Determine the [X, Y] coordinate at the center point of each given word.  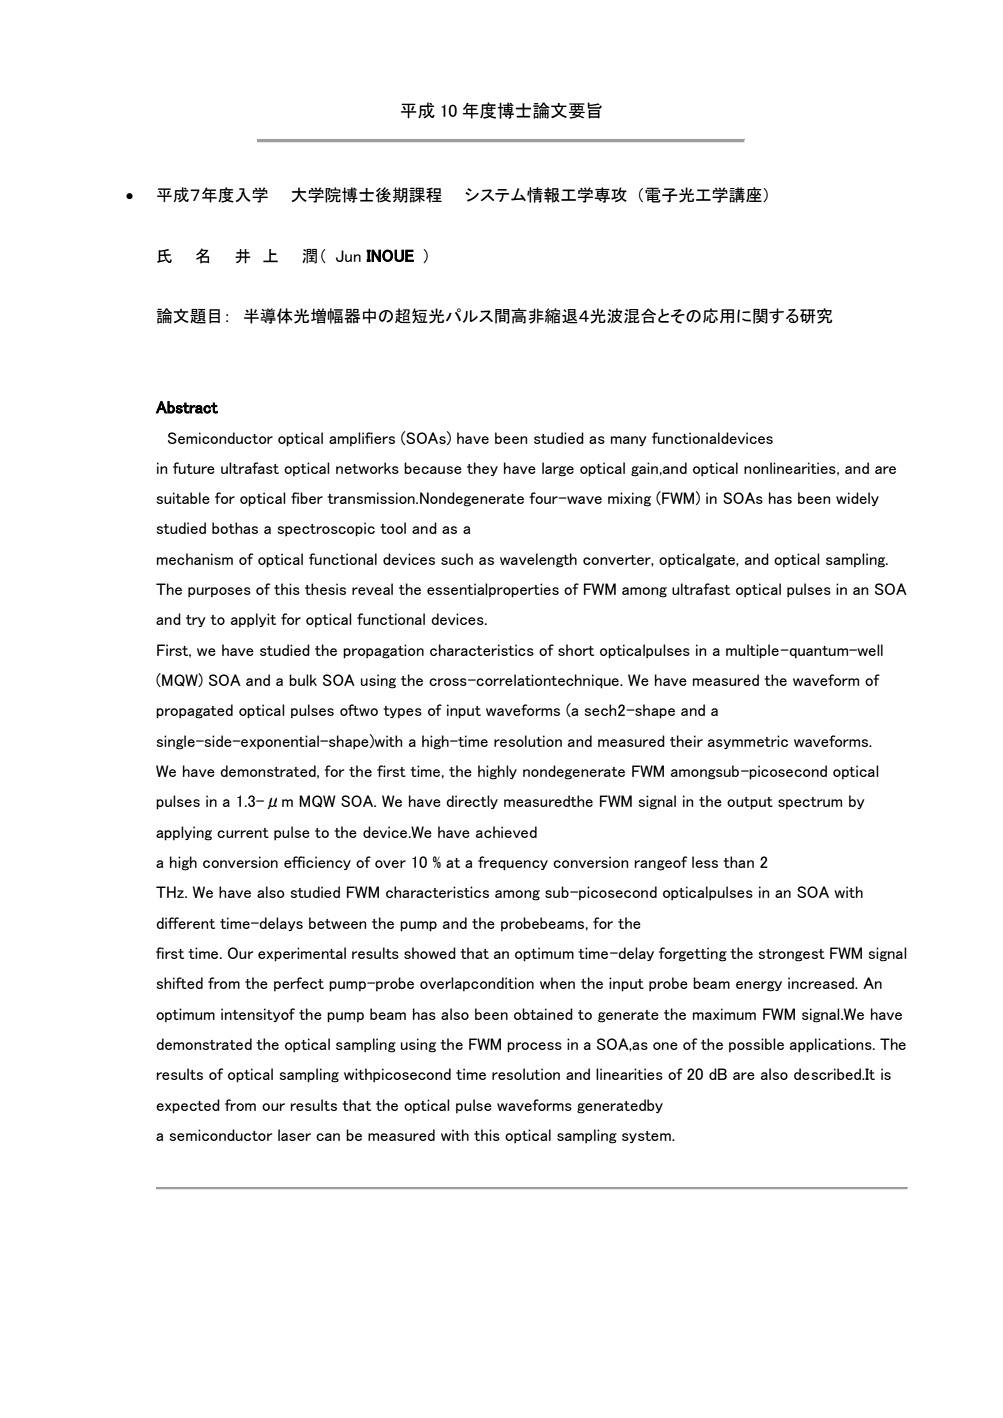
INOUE [390, 255]
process [534, 1047]
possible [756, 1045]
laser [294, 1135]
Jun [348, 256]
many [629, 441]
